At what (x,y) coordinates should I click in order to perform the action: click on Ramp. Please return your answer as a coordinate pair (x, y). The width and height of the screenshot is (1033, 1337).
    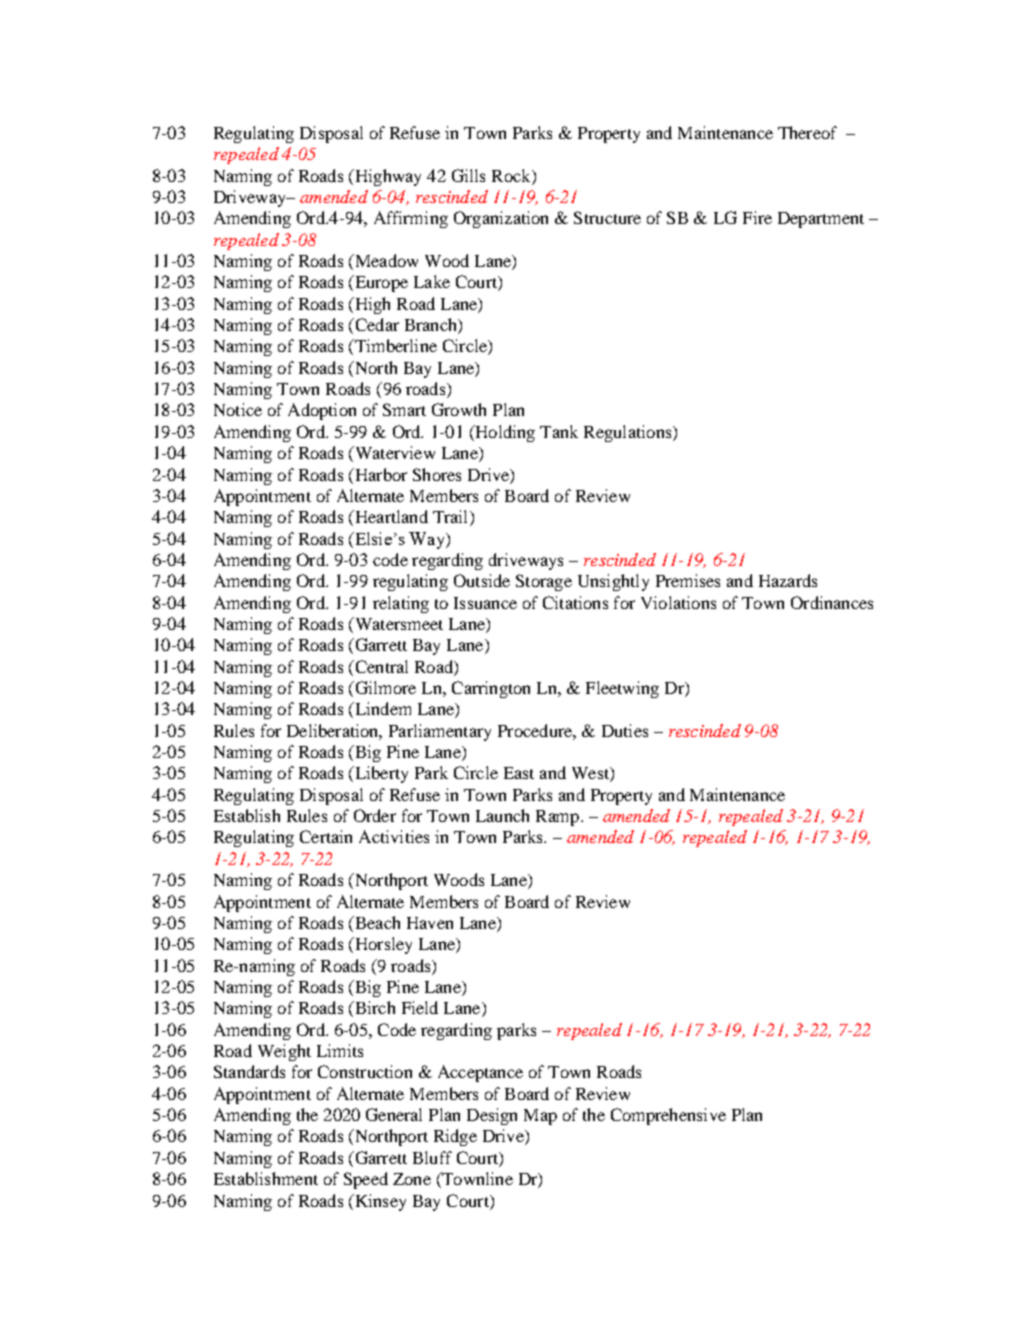
    Looking at the image, I should click on (557, 818).
